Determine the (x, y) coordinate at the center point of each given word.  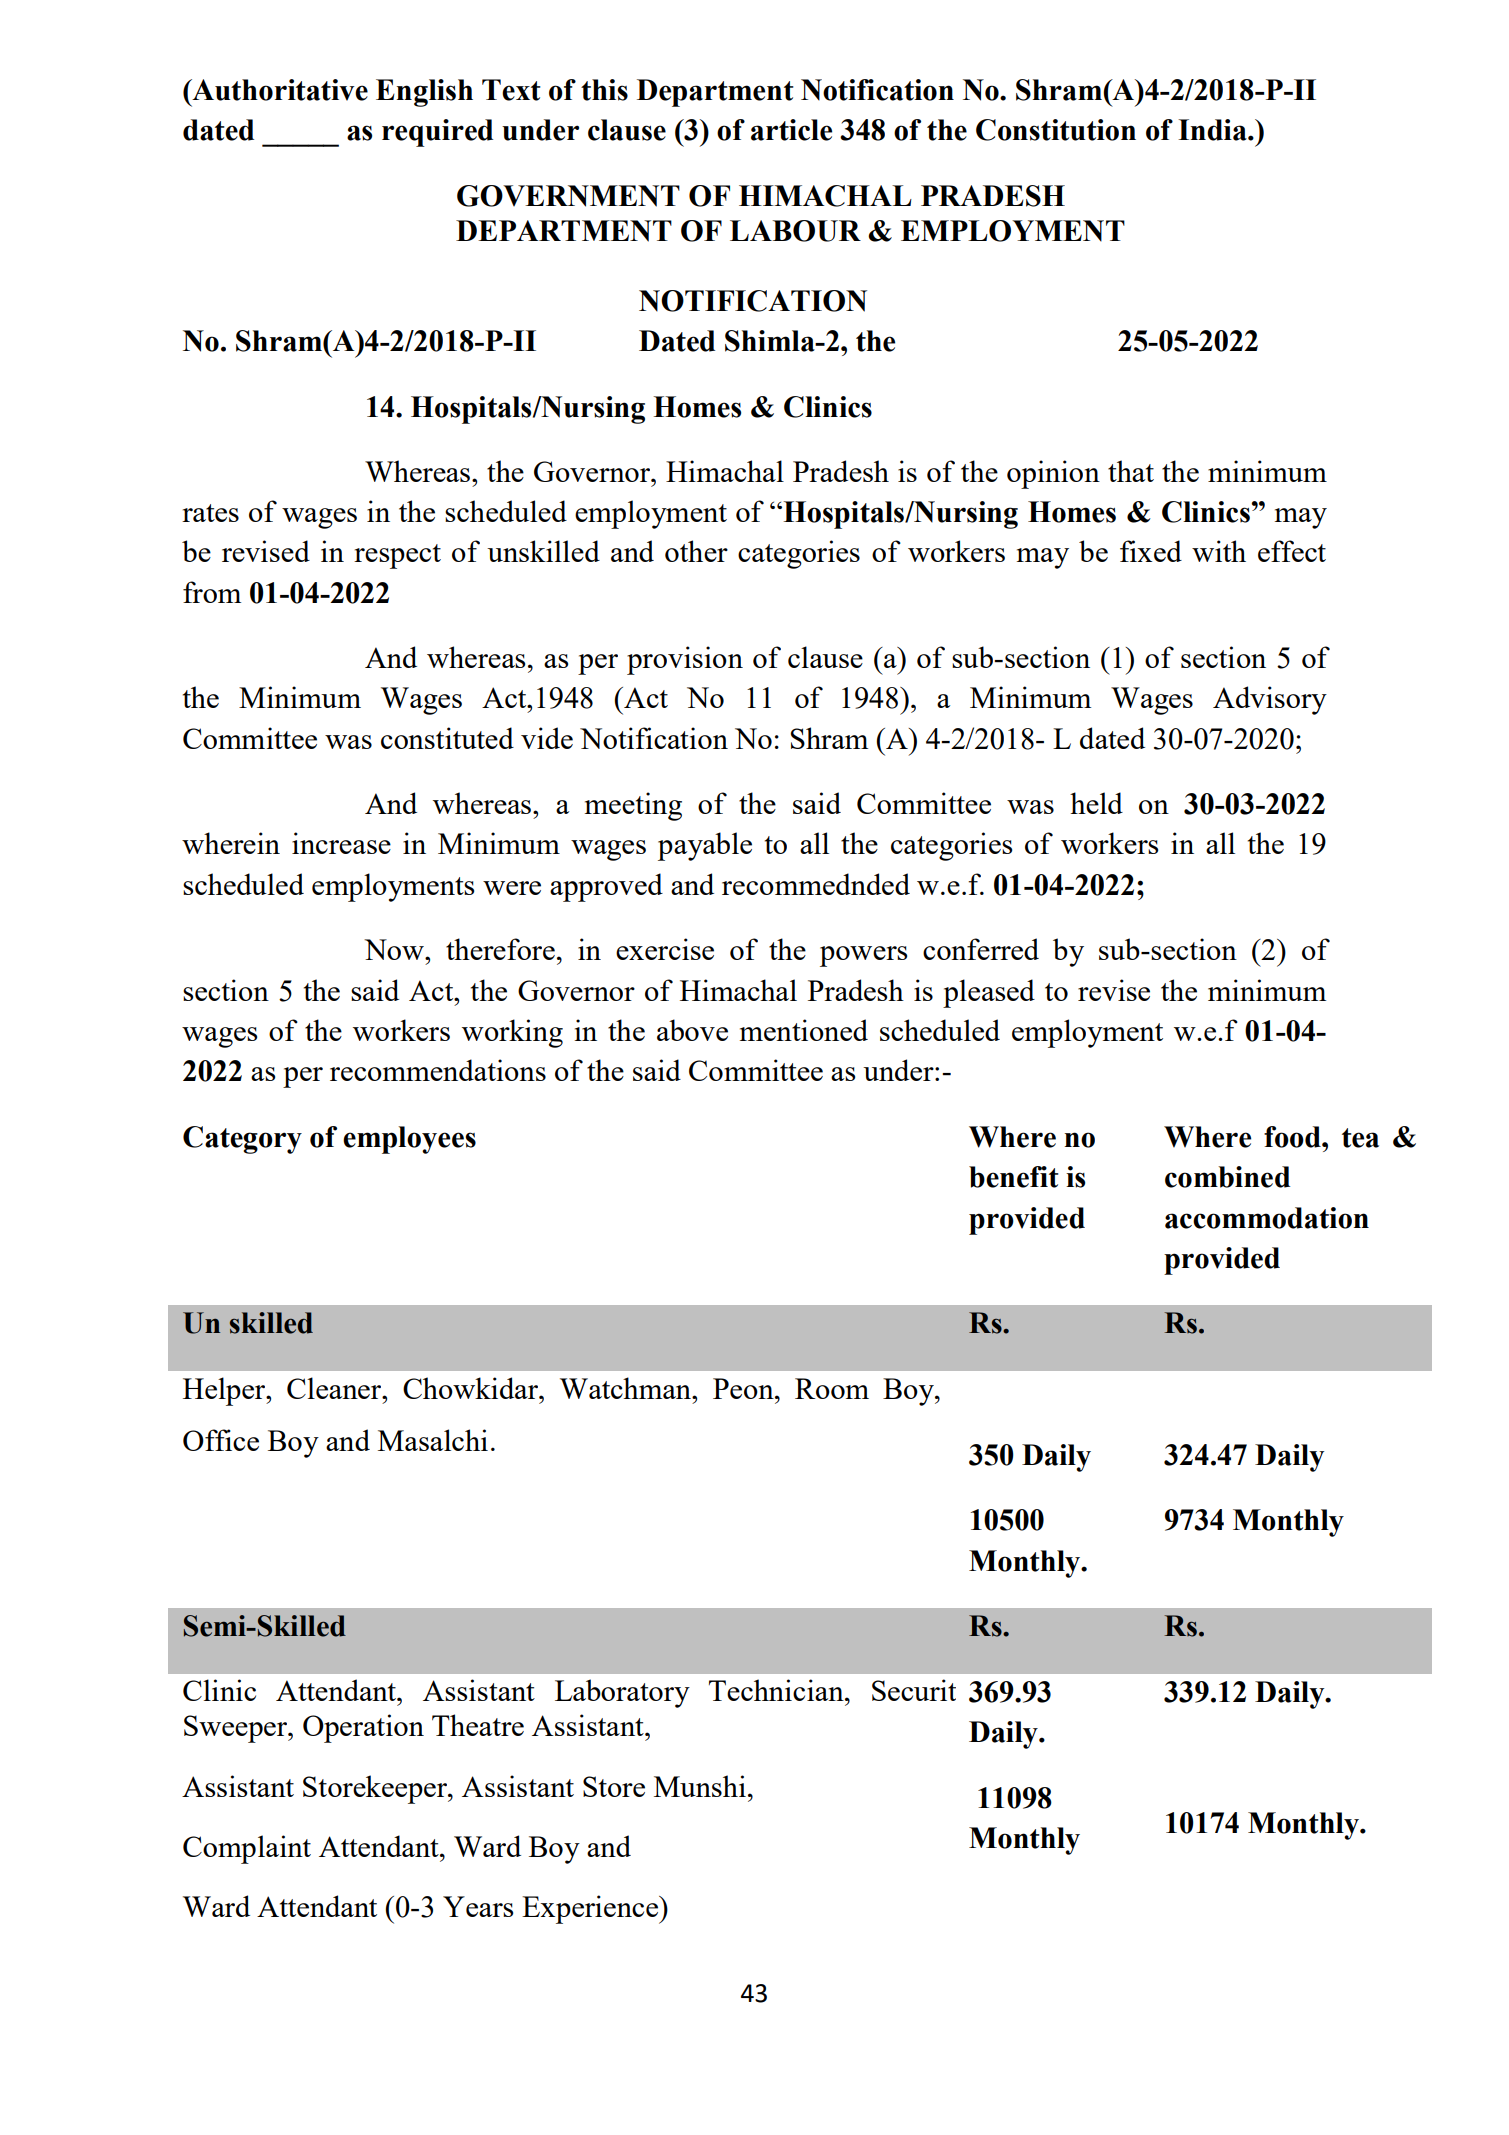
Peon (744, 1388)
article (791, 130)
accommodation (1267, 1218)
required (437, 133)
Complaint (247, 1849)
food (1293, 1137)
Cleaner (335, 1388)
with (1219, 551)
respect (397, 556)
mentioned (804, 1030)
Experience (591, 1909)
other (696, 551)
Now (395, 949)
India (1213, 130)
